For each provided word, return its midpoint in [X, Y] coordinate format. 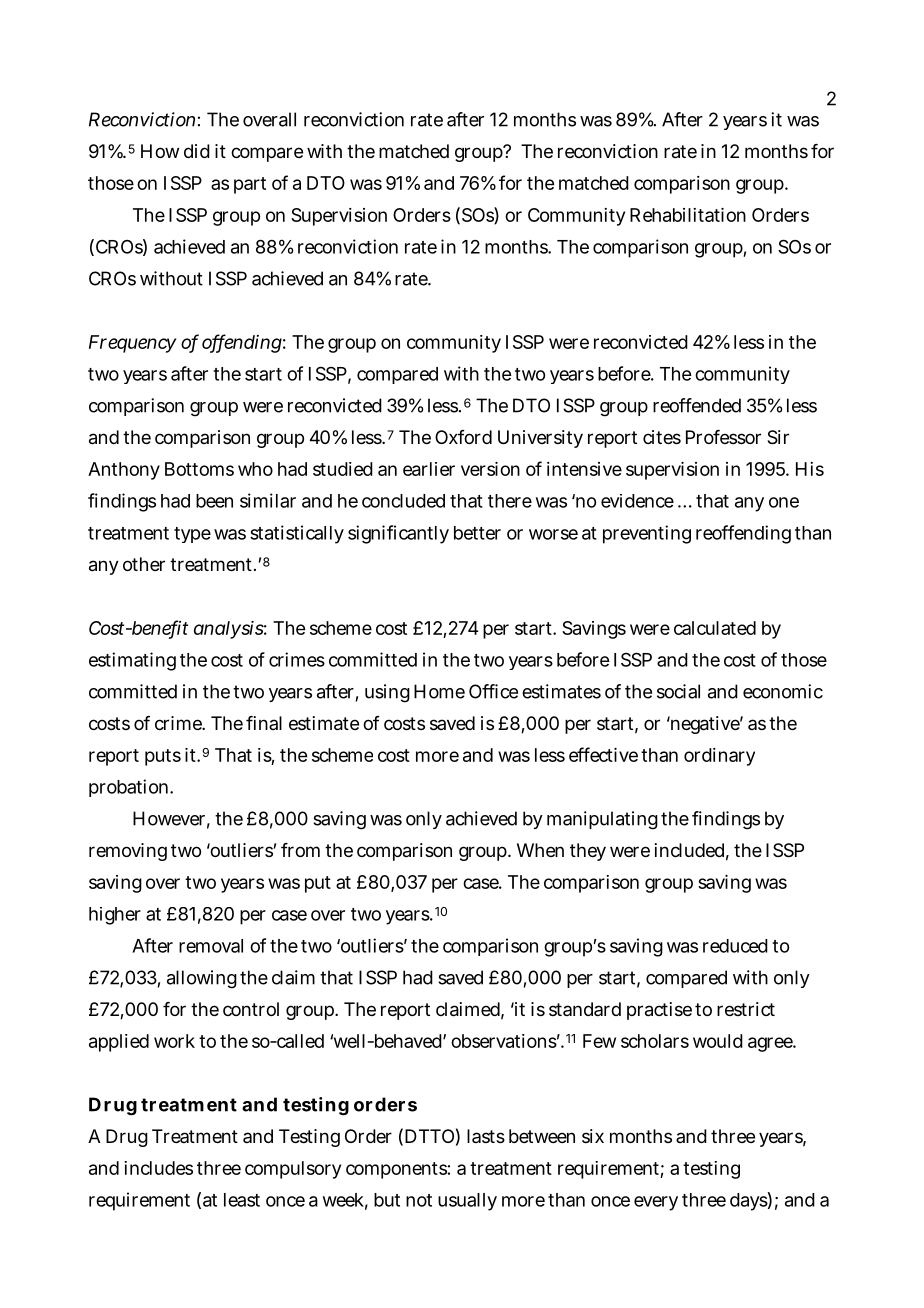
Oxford [463, 437]
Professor [723, 437]
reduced [735, 946]
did [197, 151]
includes [158, 1168]
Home [439, 691]
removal [211, 946]
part [250, 185]
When [540, 850]
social [678, 691]
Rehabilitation [688, 215]
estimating [132, 661]
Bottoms [199, 469]
